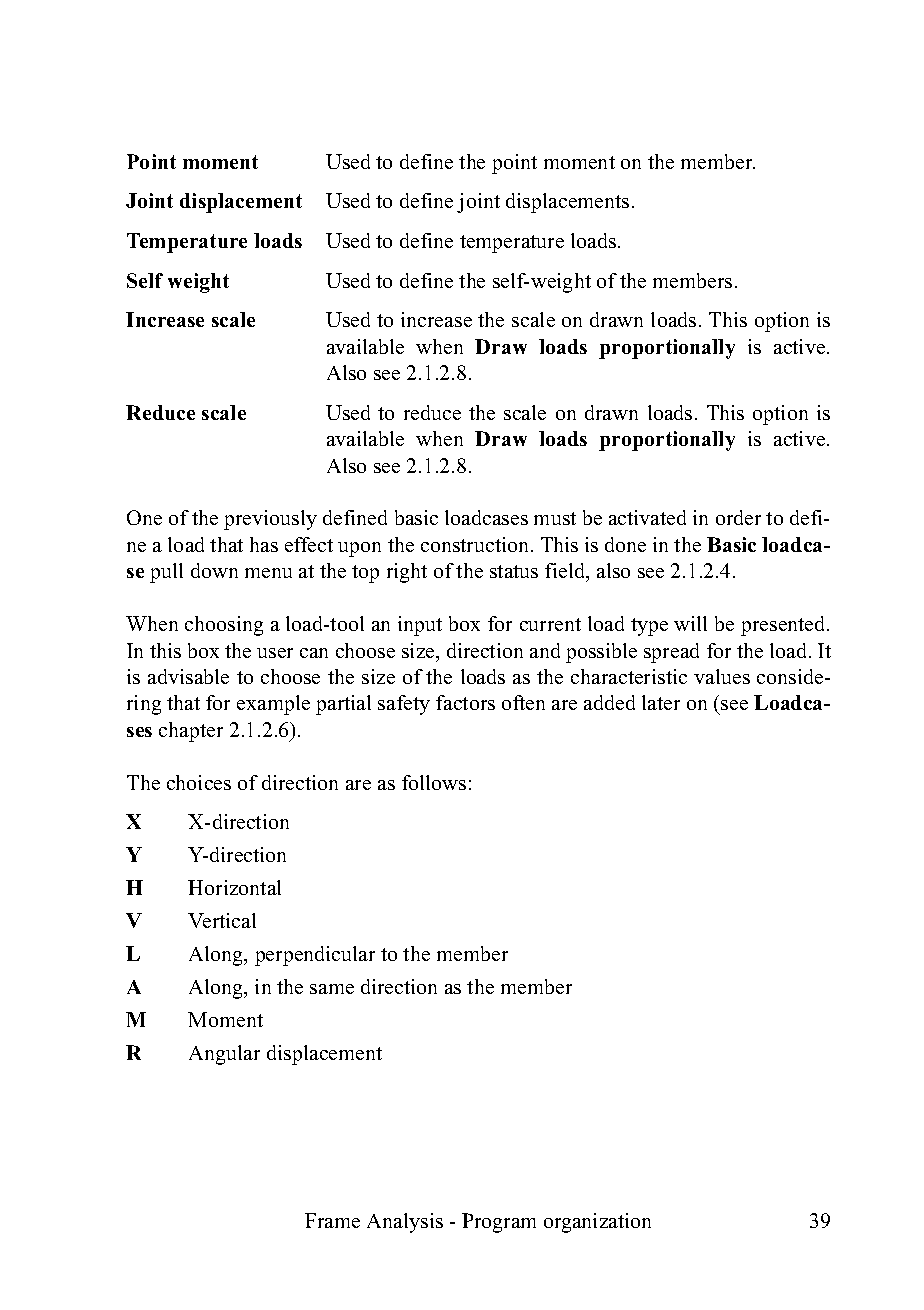 The height and width of the screenshot is (1310, 924). What do you see at coordinates (434, 782) in the screenshot?
I see `follows` at bounding box center [434, 782].
